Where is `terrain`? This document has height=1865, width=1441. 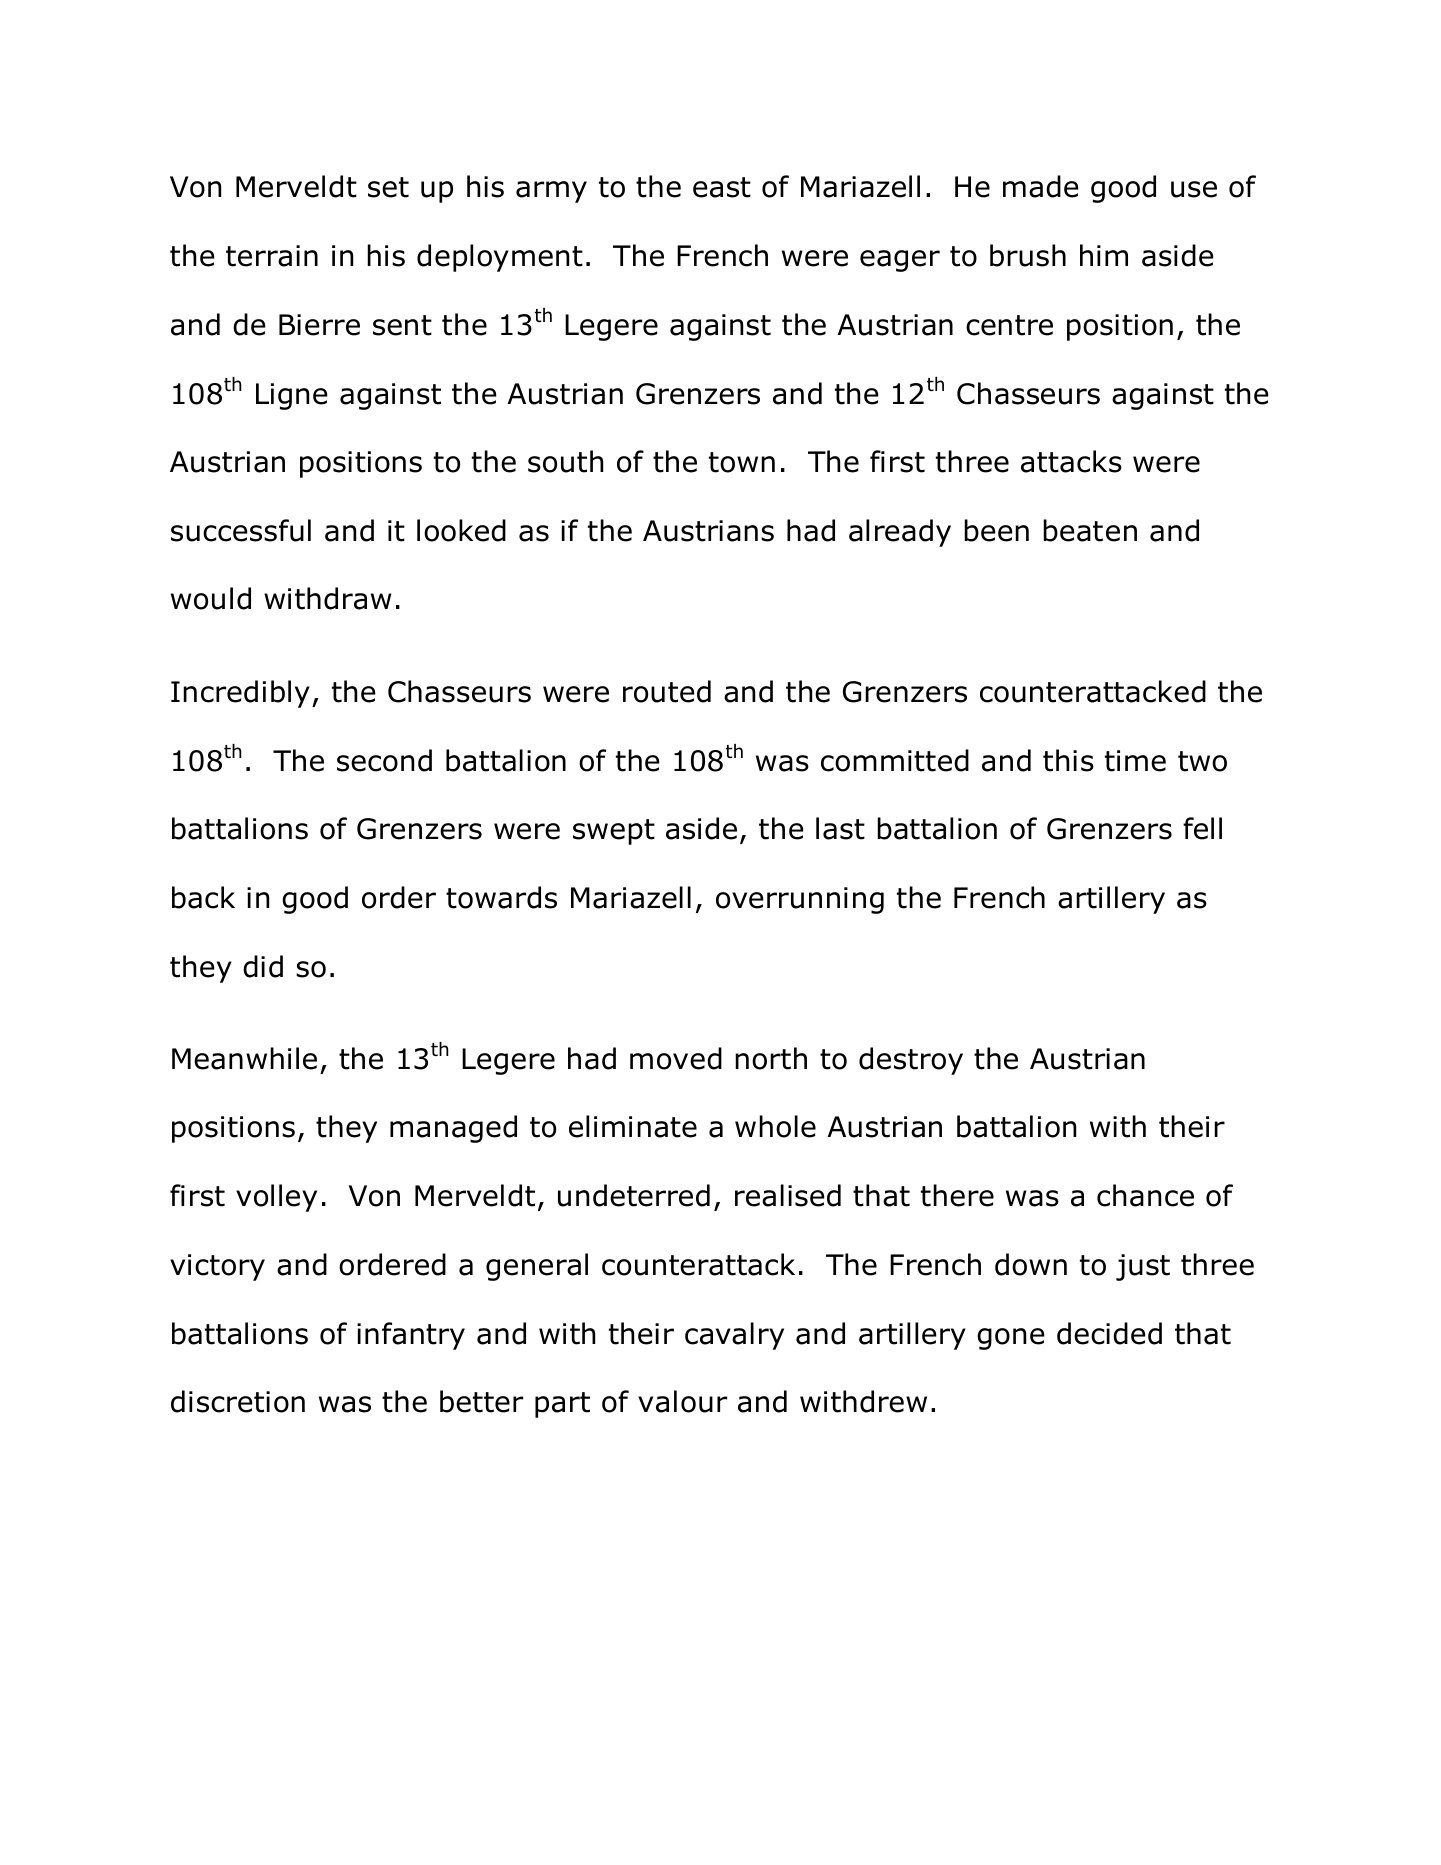 terrain is located at coordinates (272, 256).
